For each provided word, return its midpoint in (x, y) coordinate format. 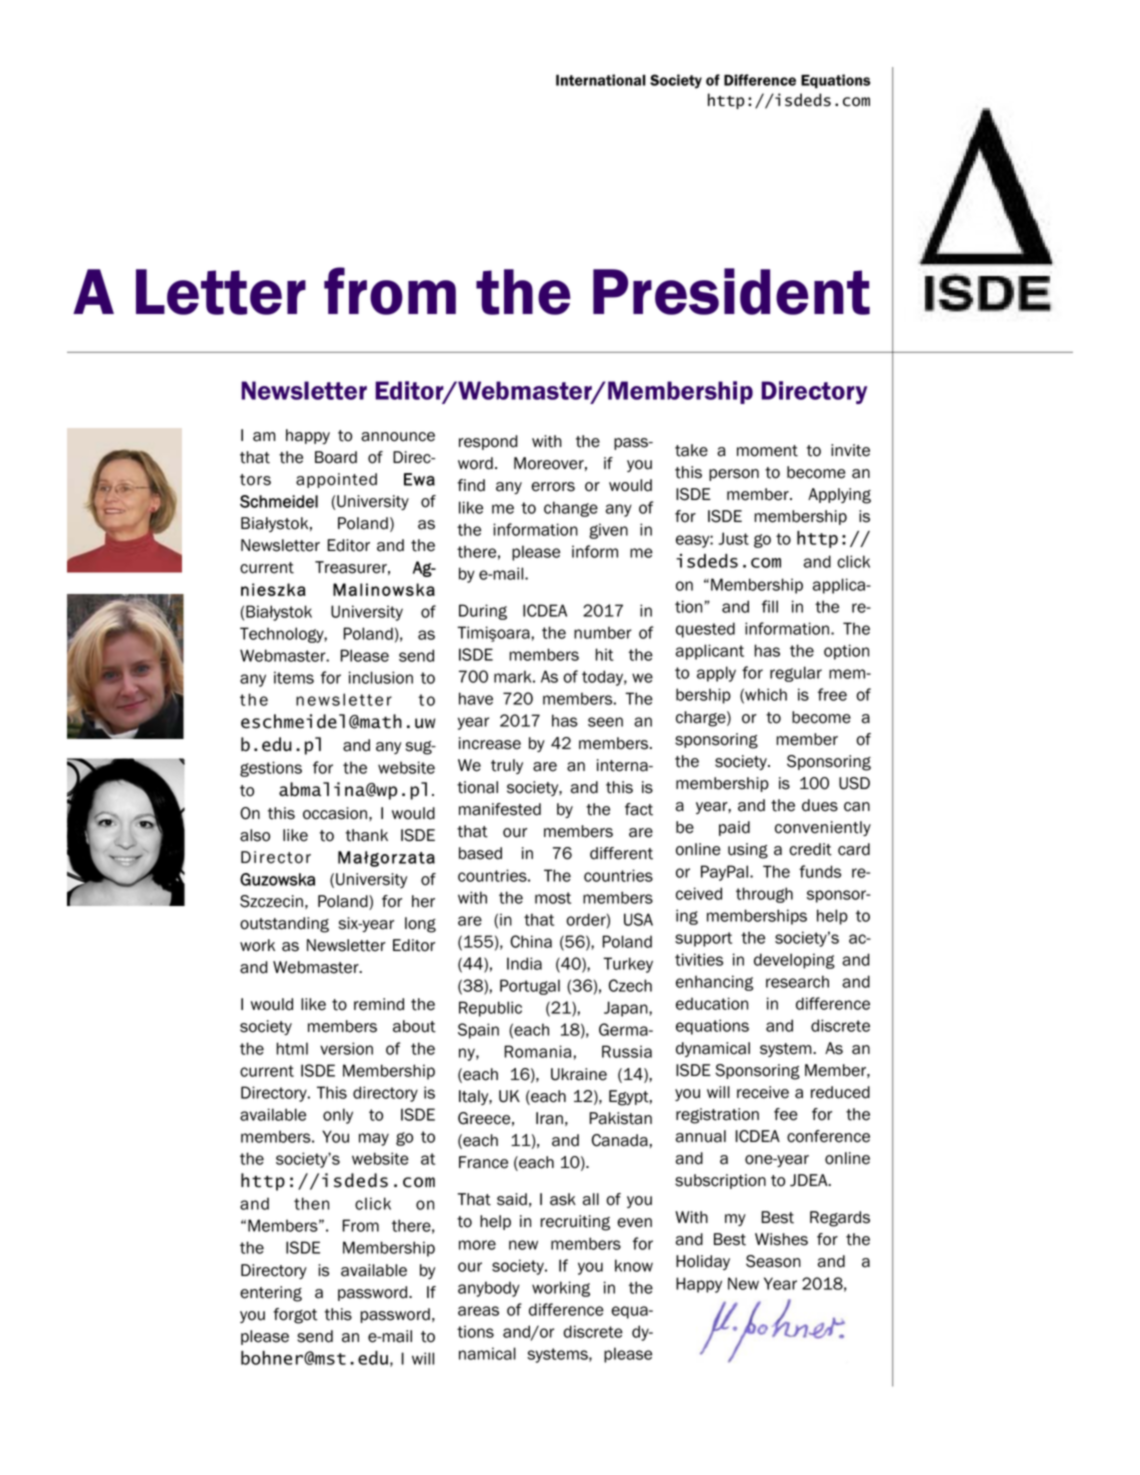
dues (820, 805)
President (731, 291)
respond (488, 442)
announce (398, 437)
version (346, 1048)
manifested (500, 809)
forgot (295, 1316)
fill (770, 606)
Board (336, 457)
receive (763, 1092)
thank (366, 835)
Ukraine (579, 1074)
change (571, 509)
